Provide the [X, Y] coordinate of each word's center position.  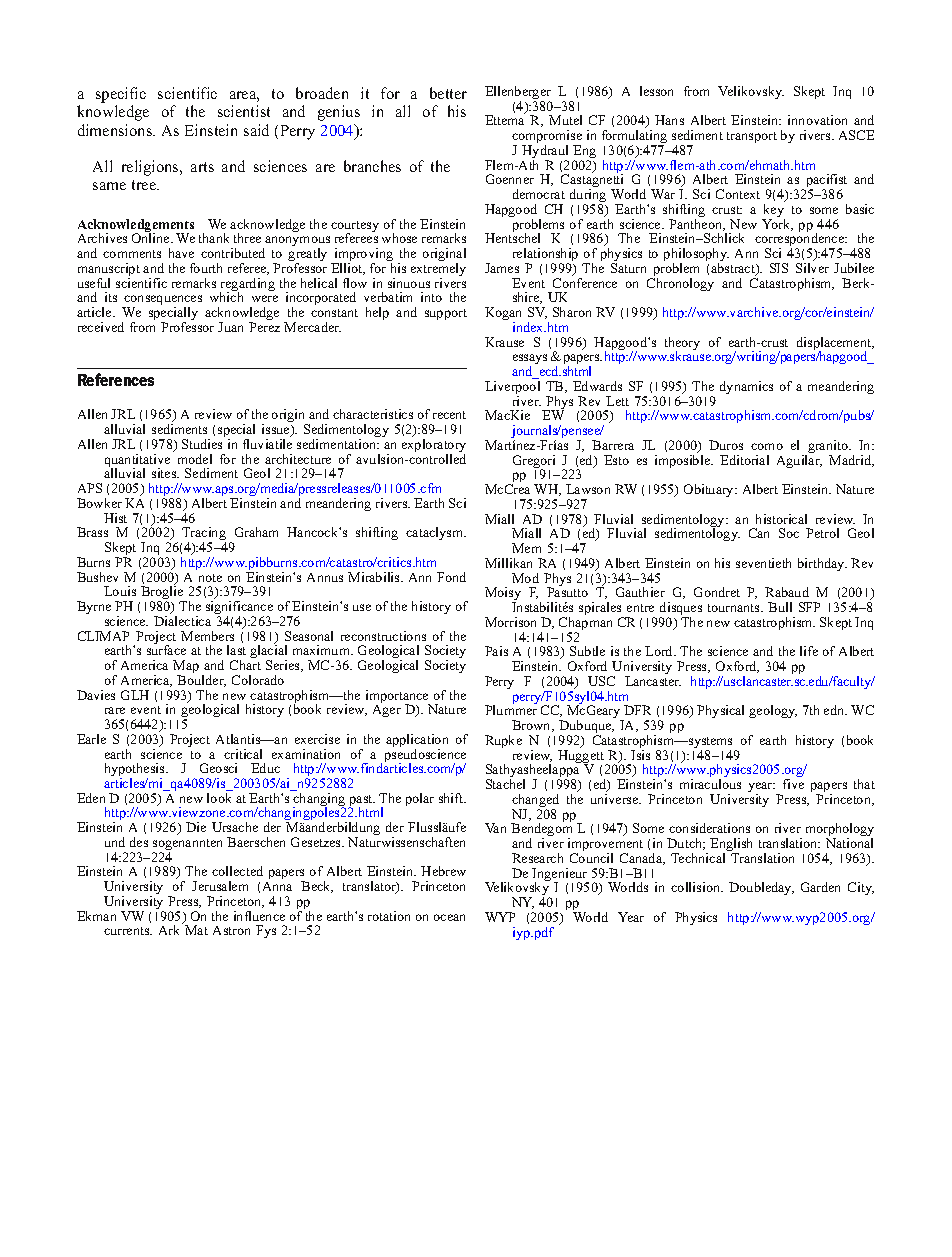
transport [752, 137]
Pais [496, 651]
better [448, 93]
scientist [244, 111]
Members [207, 636]
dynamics [746, 387]
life [809, 651]
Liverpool [512, 389]
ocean [449, 917]
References [116, 379]
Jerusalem [220, 886]
